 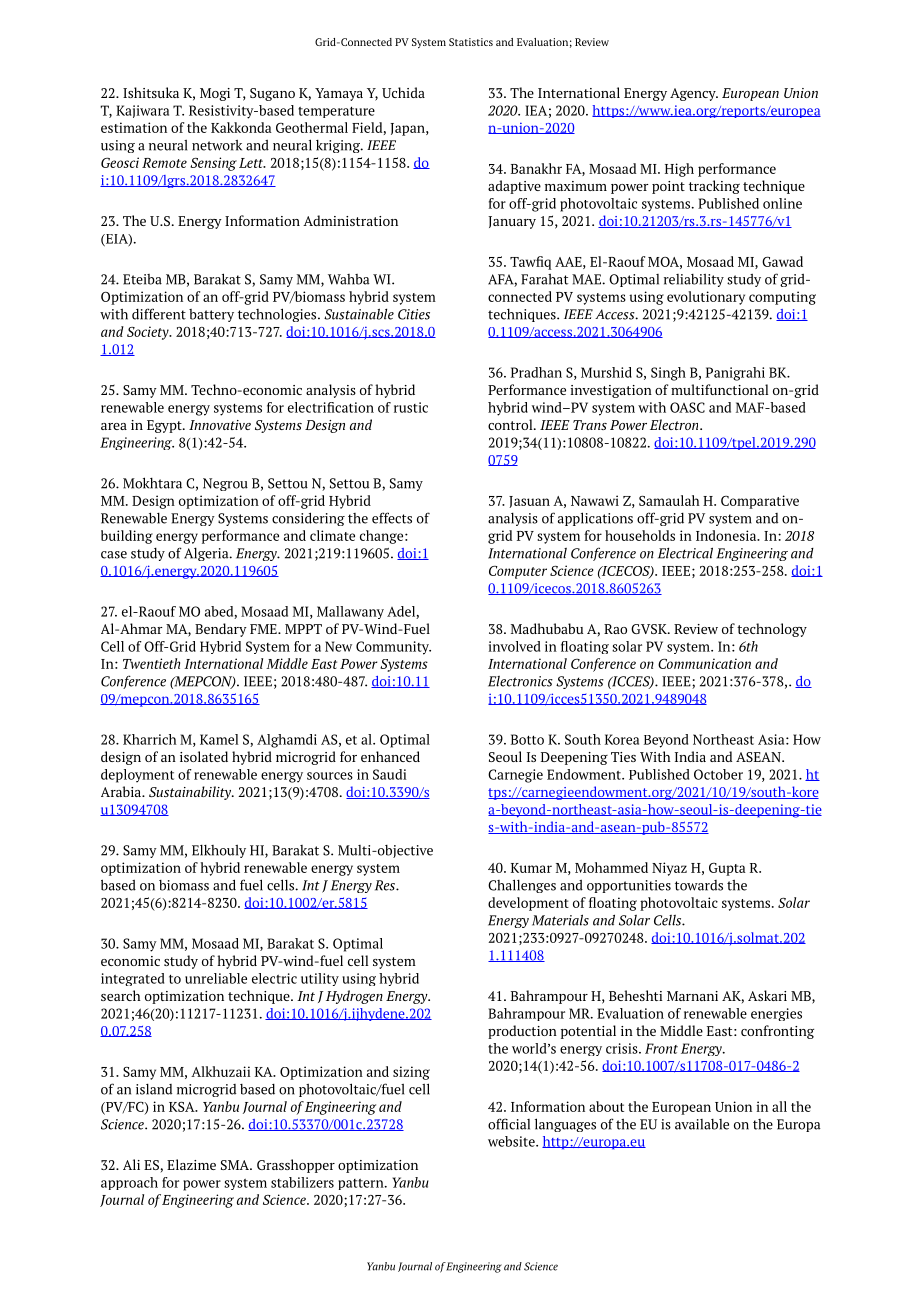 I want to click on rustic, so click(x=411, y=407).
